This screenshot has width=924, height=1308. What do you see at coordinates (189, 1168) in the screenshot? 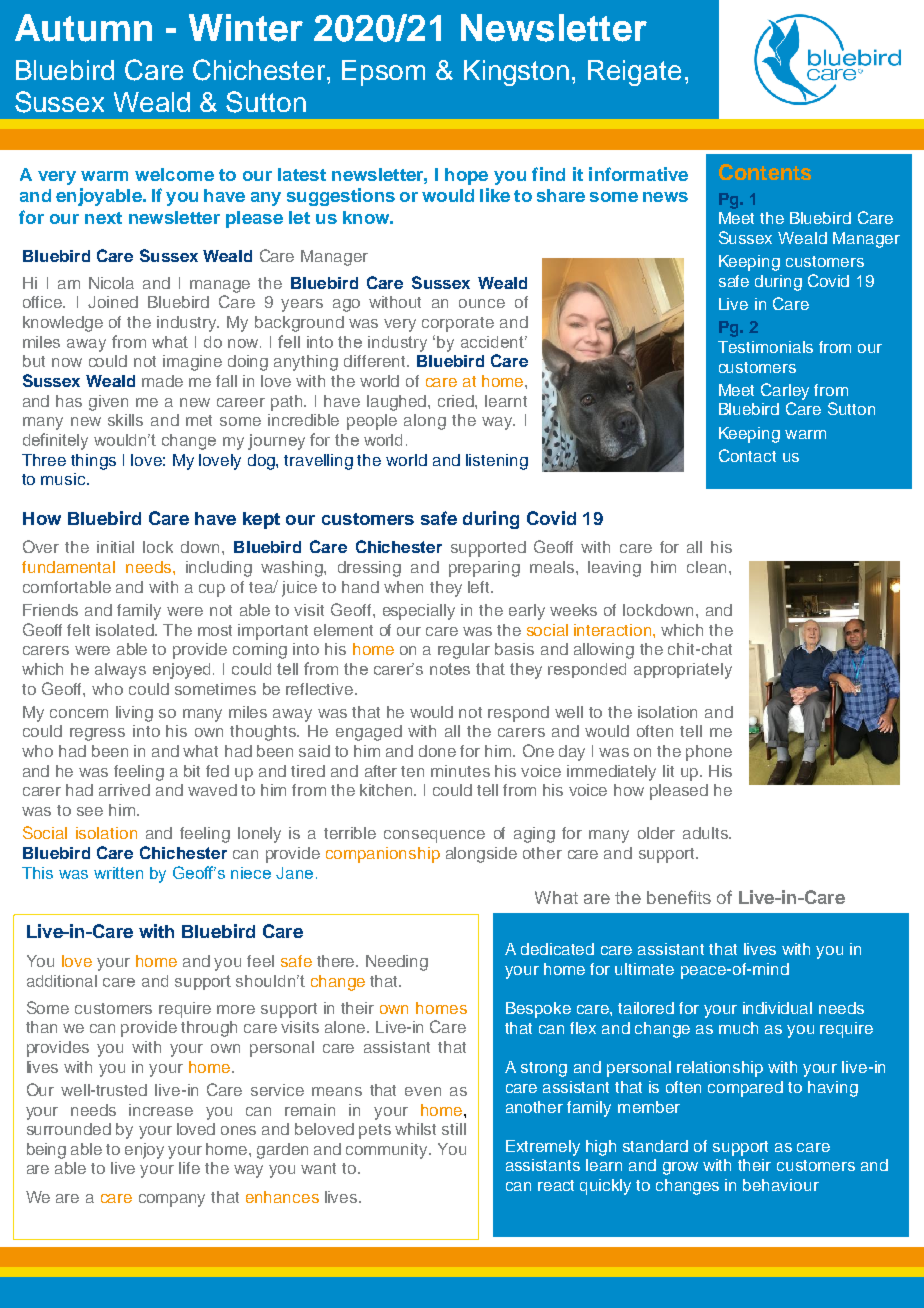
I see `life` at bounding box center [189, 1168].
